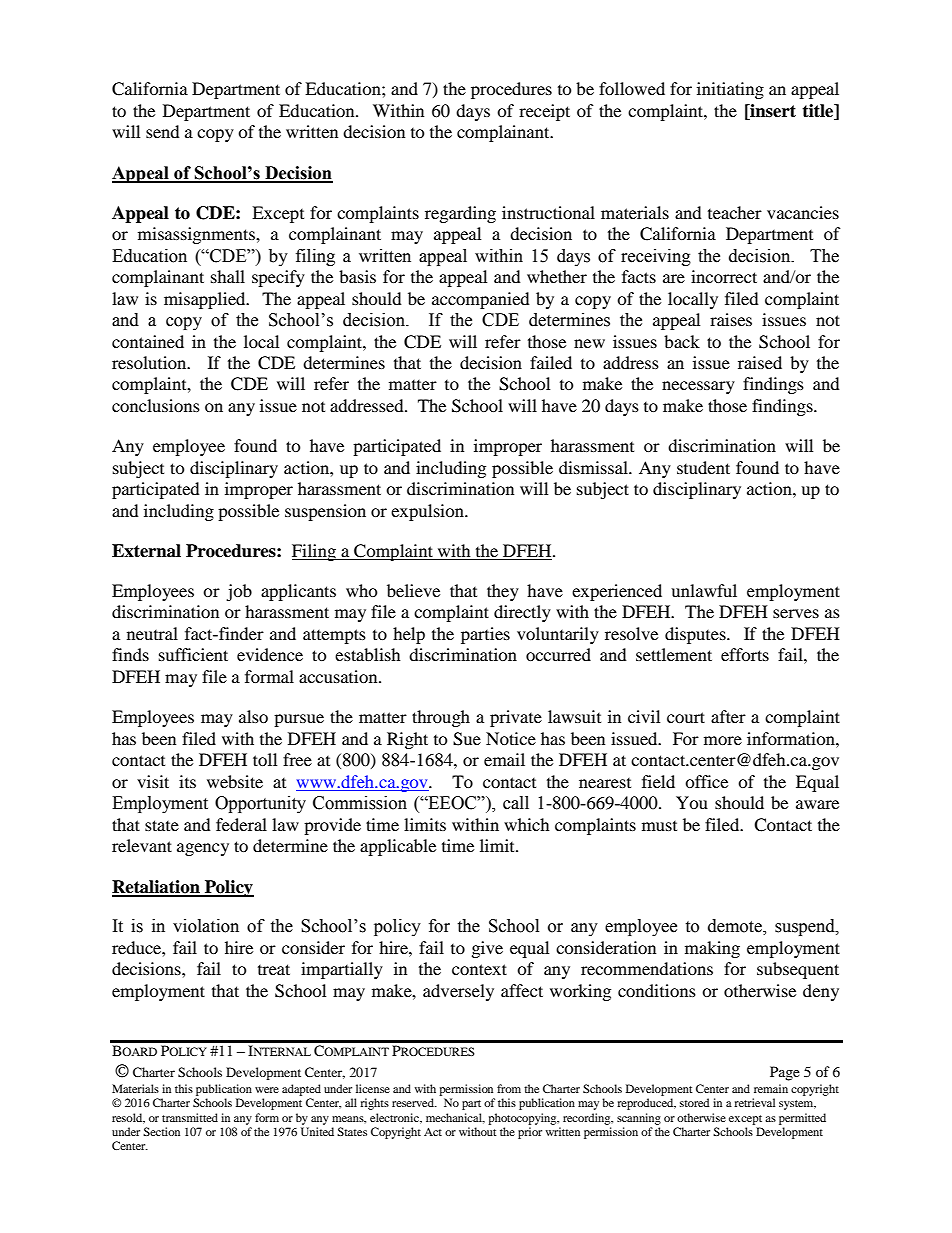 This screenshot has width=952, height=1233. Describe the element at coordinates (544, 112) in the screenshot. I see `receipt` at that location.
